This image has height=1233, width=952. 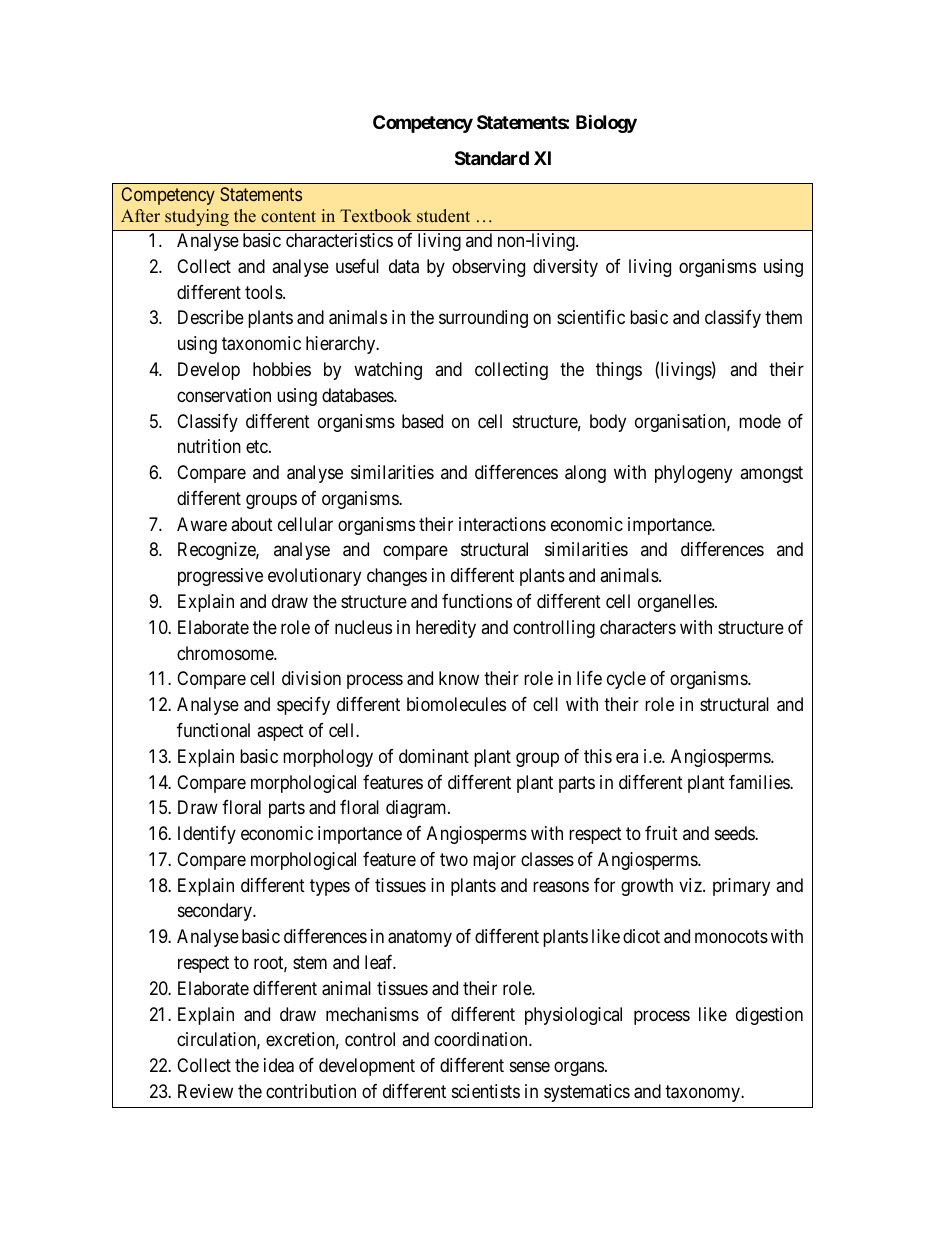 What do you see at coordinates (693, 474) in the image?
I see `phylogeny` at bounding box center [693, 474].
